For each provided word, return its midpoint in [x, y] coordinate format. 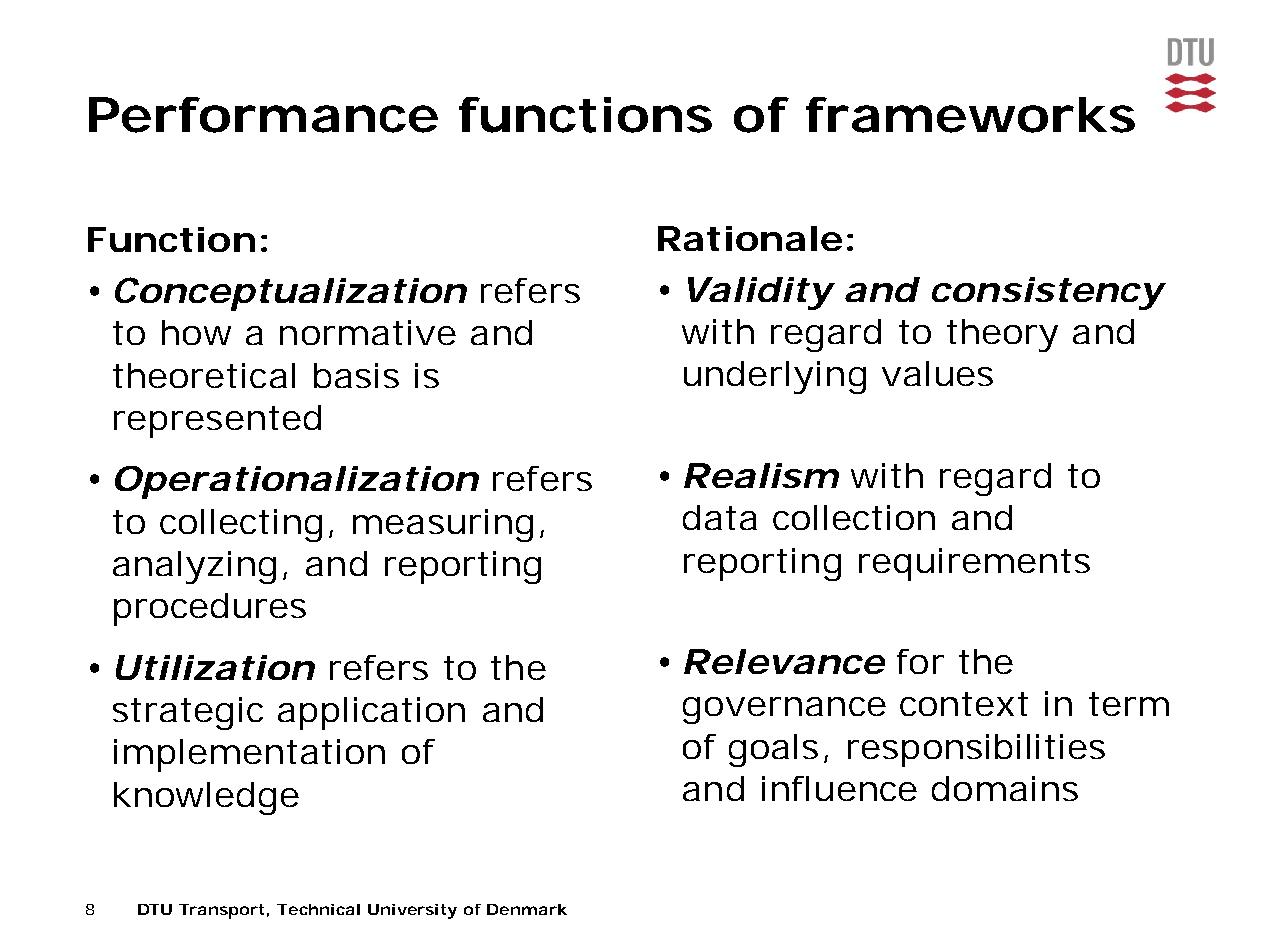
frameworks [970, 115]
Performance [263, 115]
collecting [241, 525]
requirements [974, 564]
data [720, 517]
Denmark [527, 909]
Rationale [750, 238]
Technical [318, 909]
